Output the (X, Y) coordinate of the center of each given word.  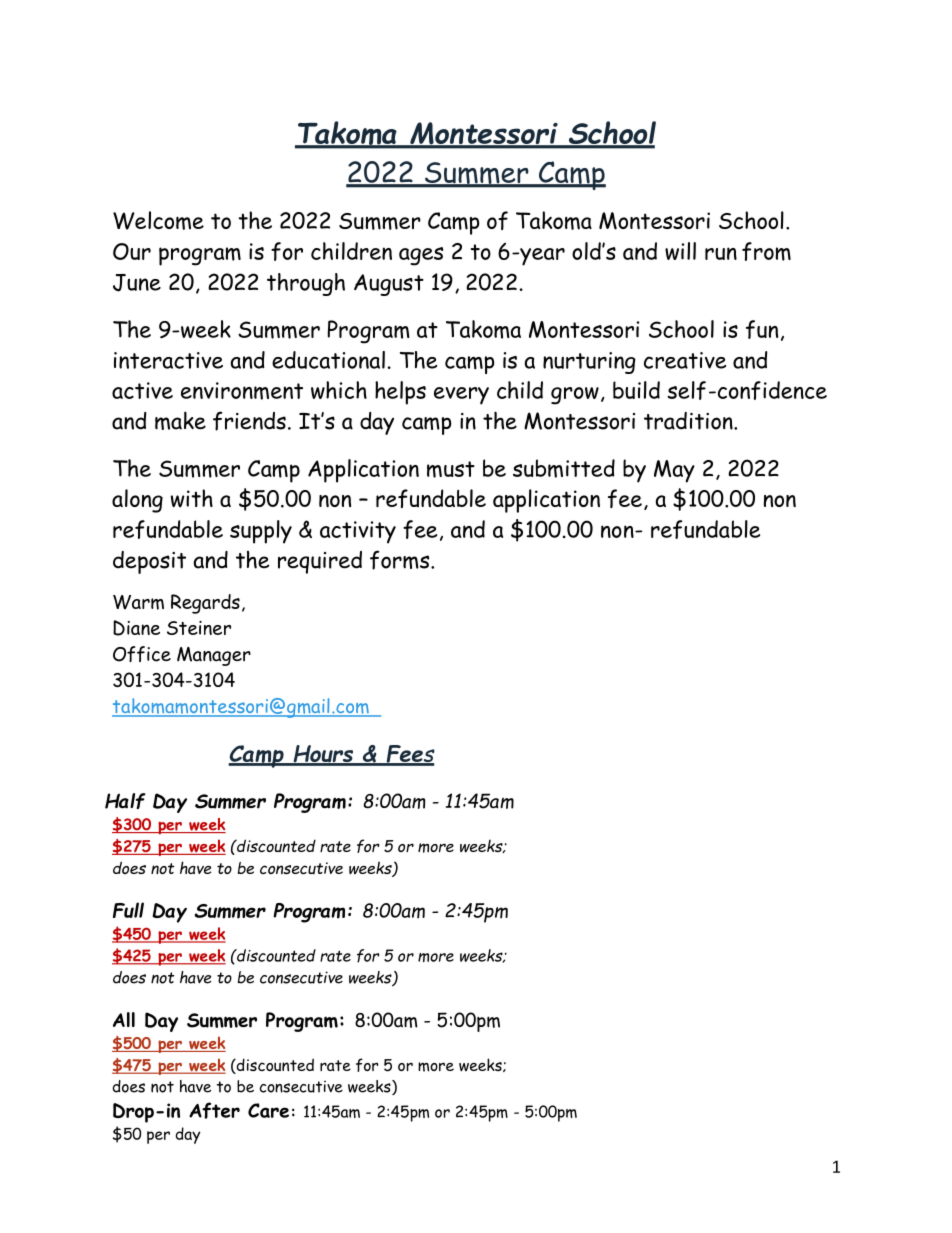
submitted (564, 468)
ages (421, 256)
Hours (323, 755)
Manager (214, 656)
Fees (409, 755)
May (674, 471)
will (680, 251)
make (180, 420)
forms (401, 560)
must (451, 469)
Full (128, 910)
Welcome (158, 220)
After (214, 1110)
